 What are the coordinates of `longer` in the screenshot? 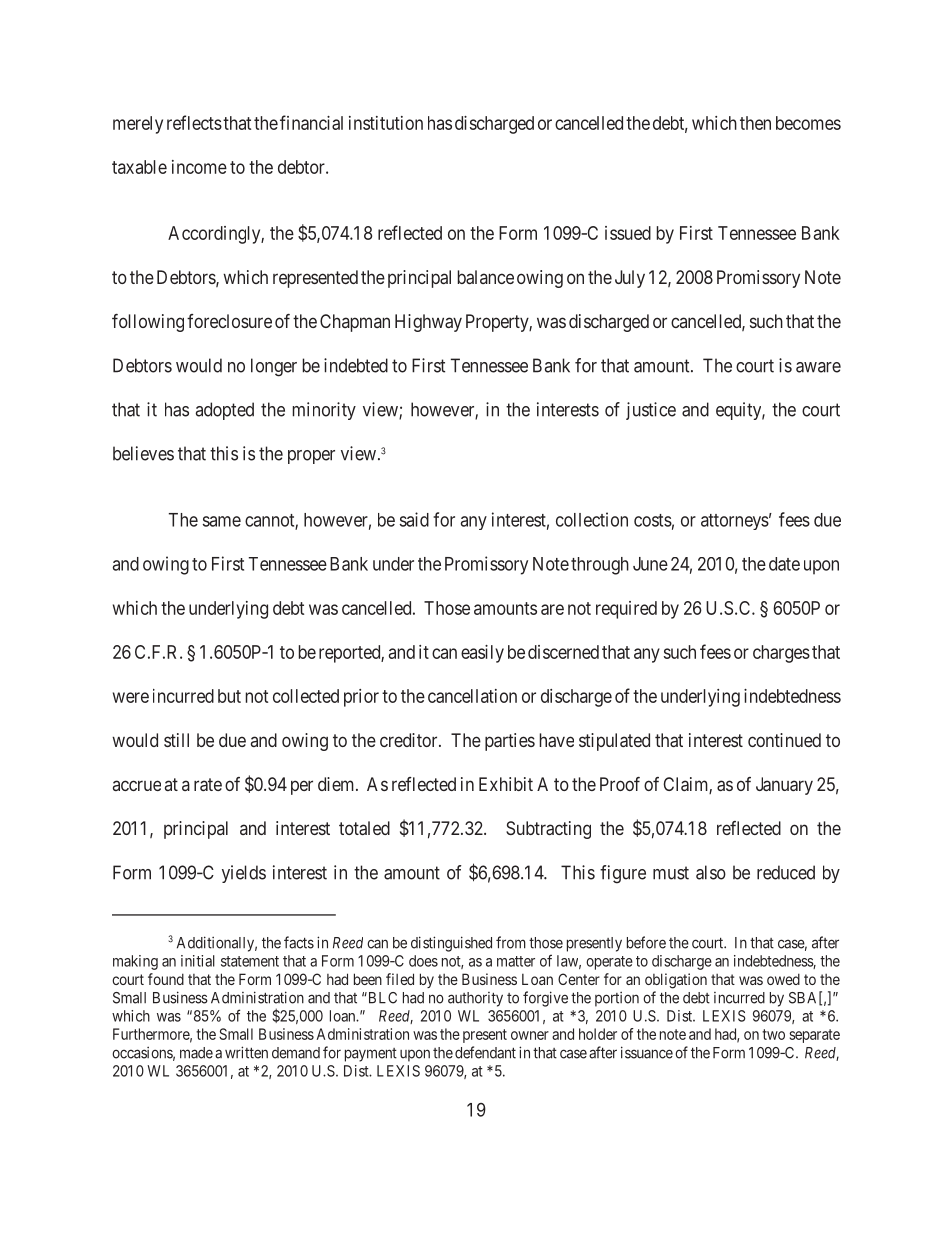 It's located at (274, 367).
